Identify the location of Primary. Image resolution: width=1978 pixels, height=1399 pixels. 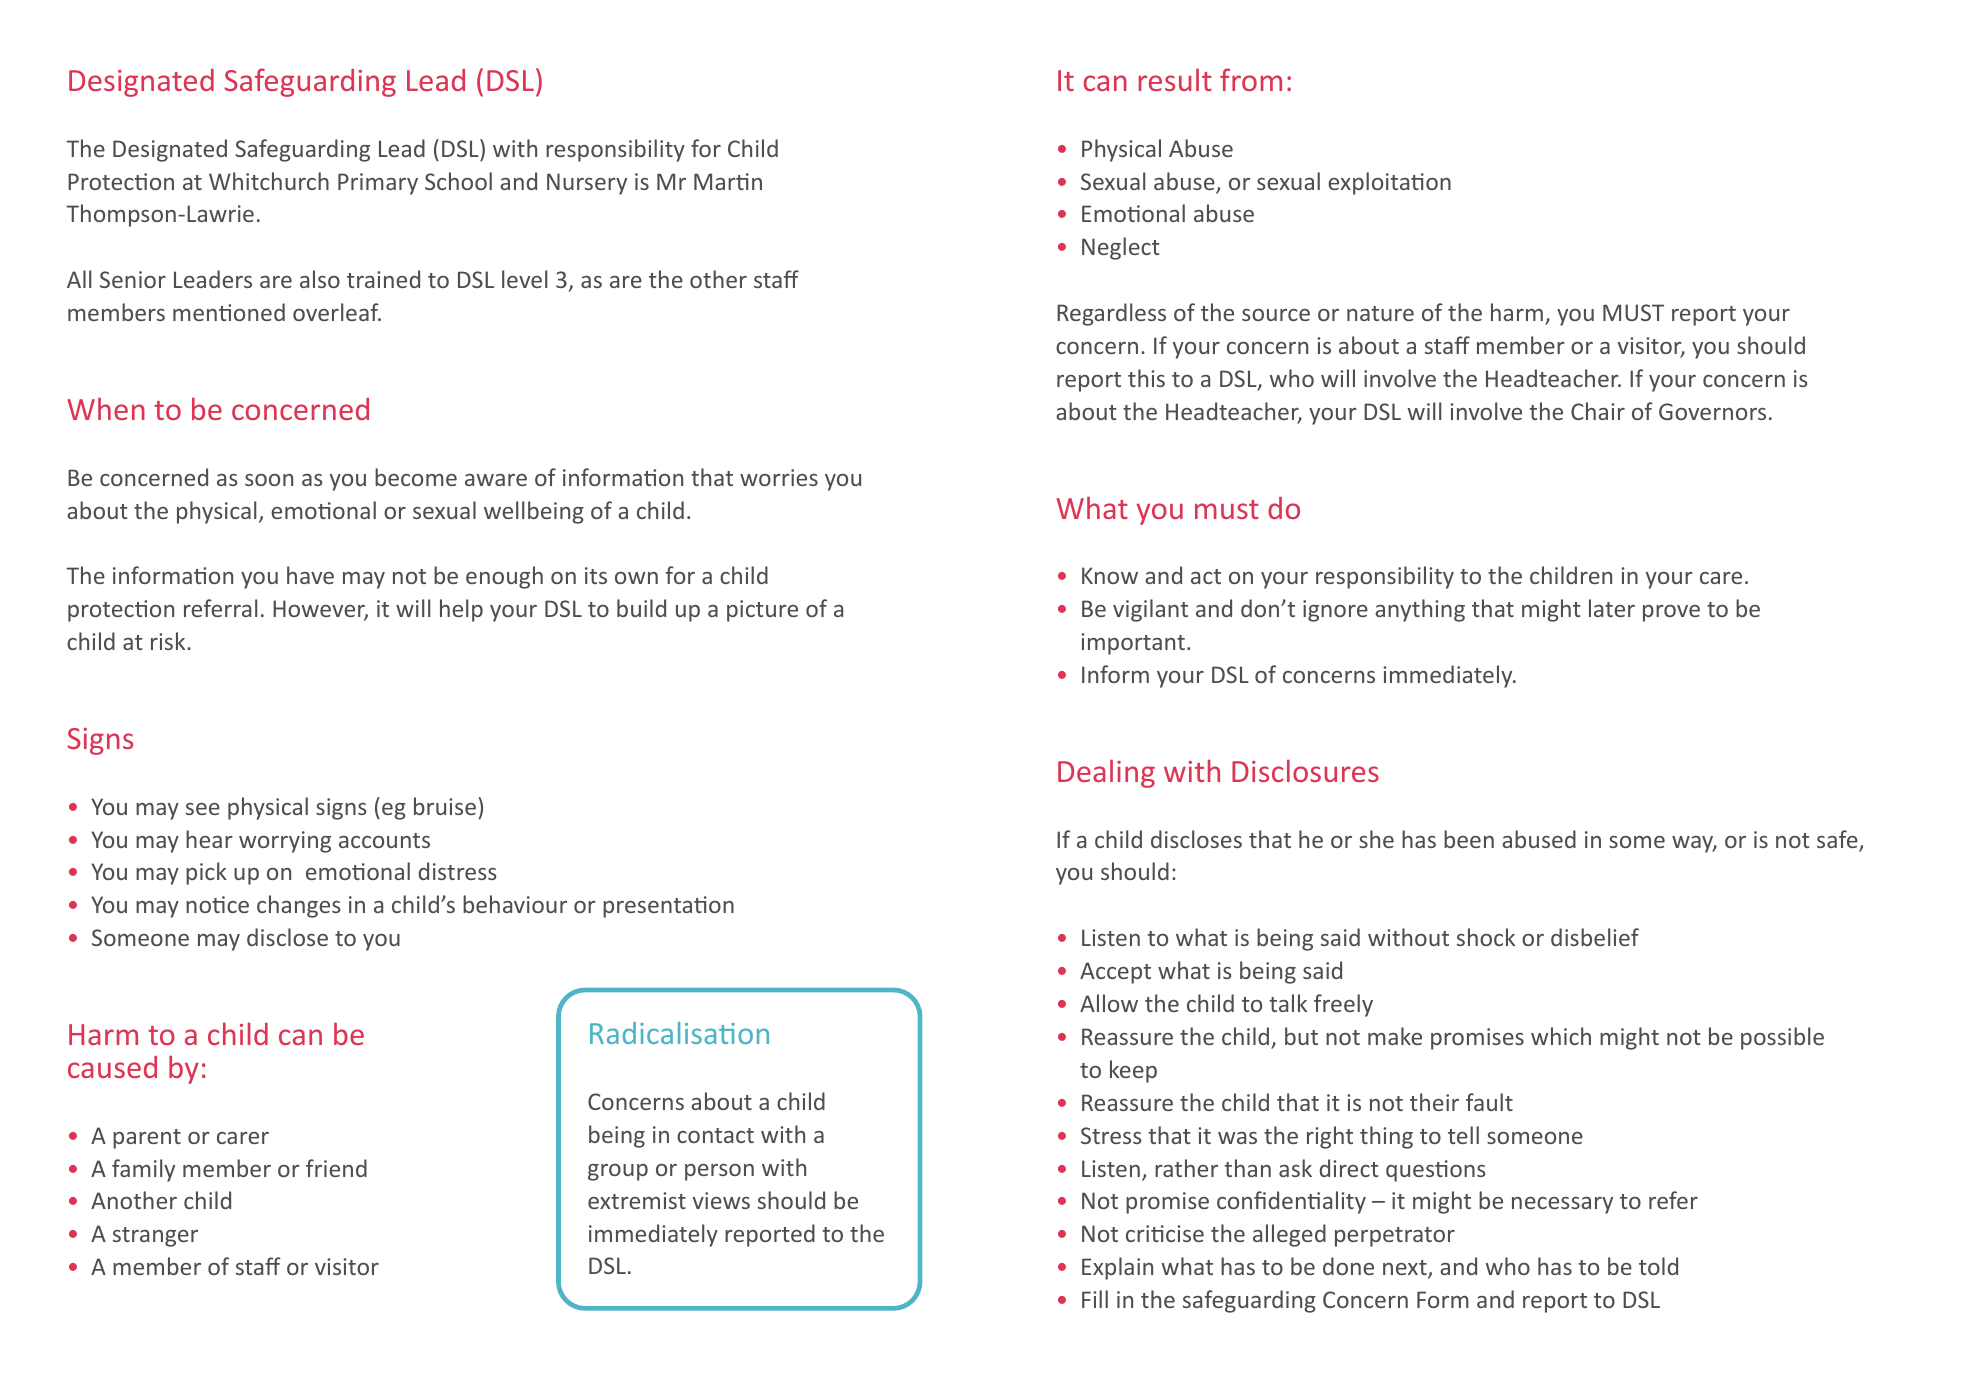
(378, 184).
